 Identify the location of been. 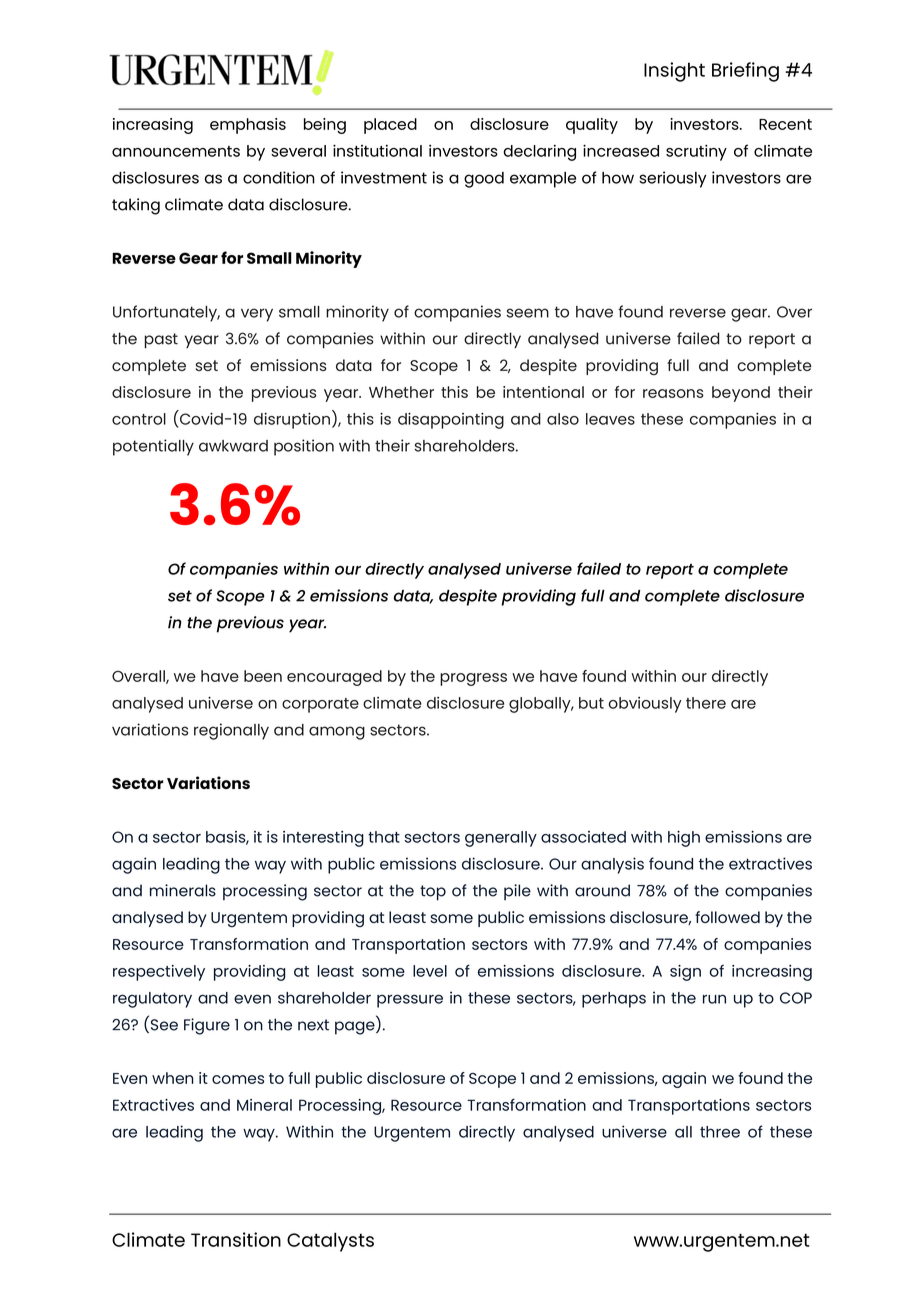
(263, 676).
